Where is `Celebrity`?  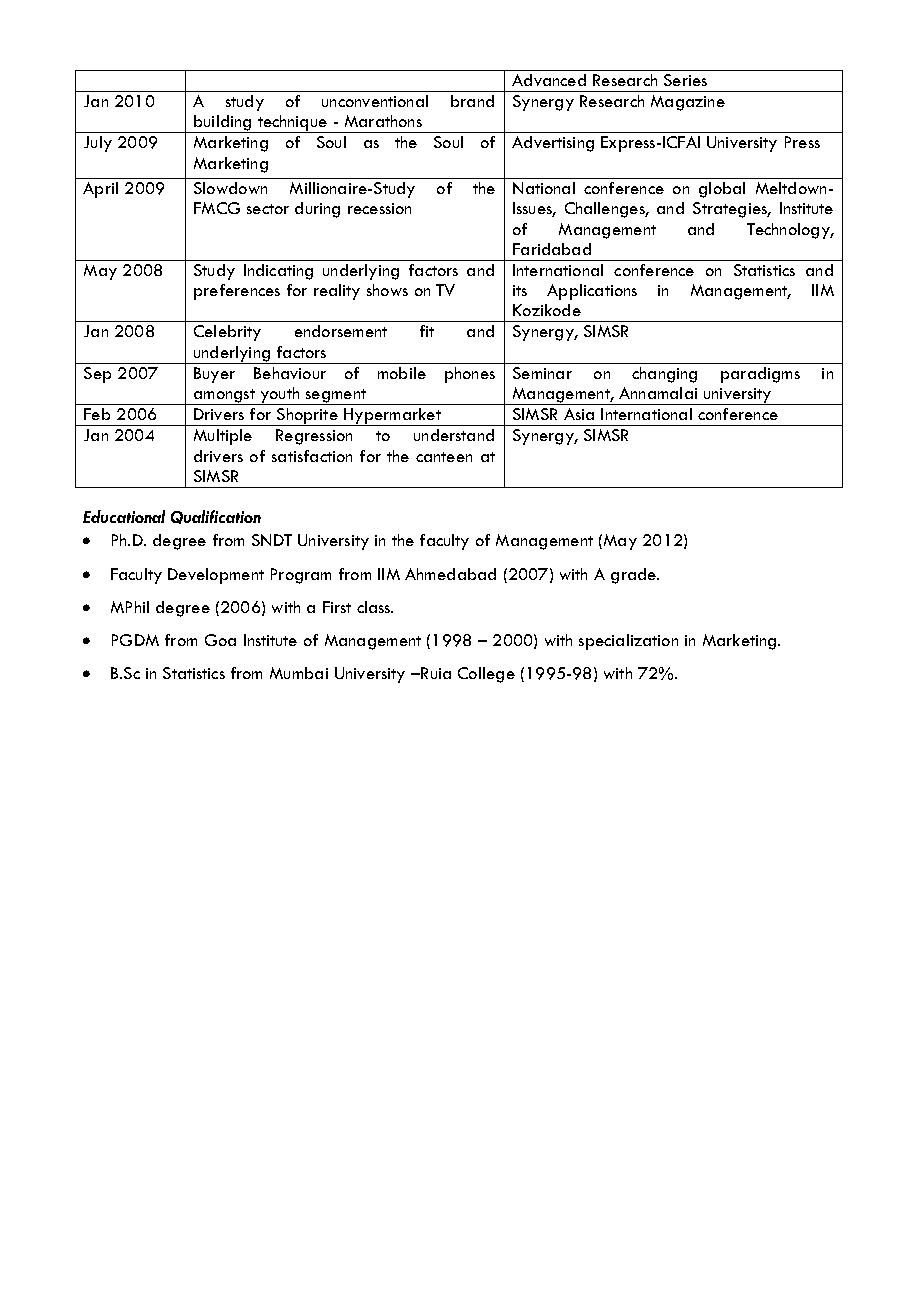 Celebrity is located at coordinates (227, 333).
